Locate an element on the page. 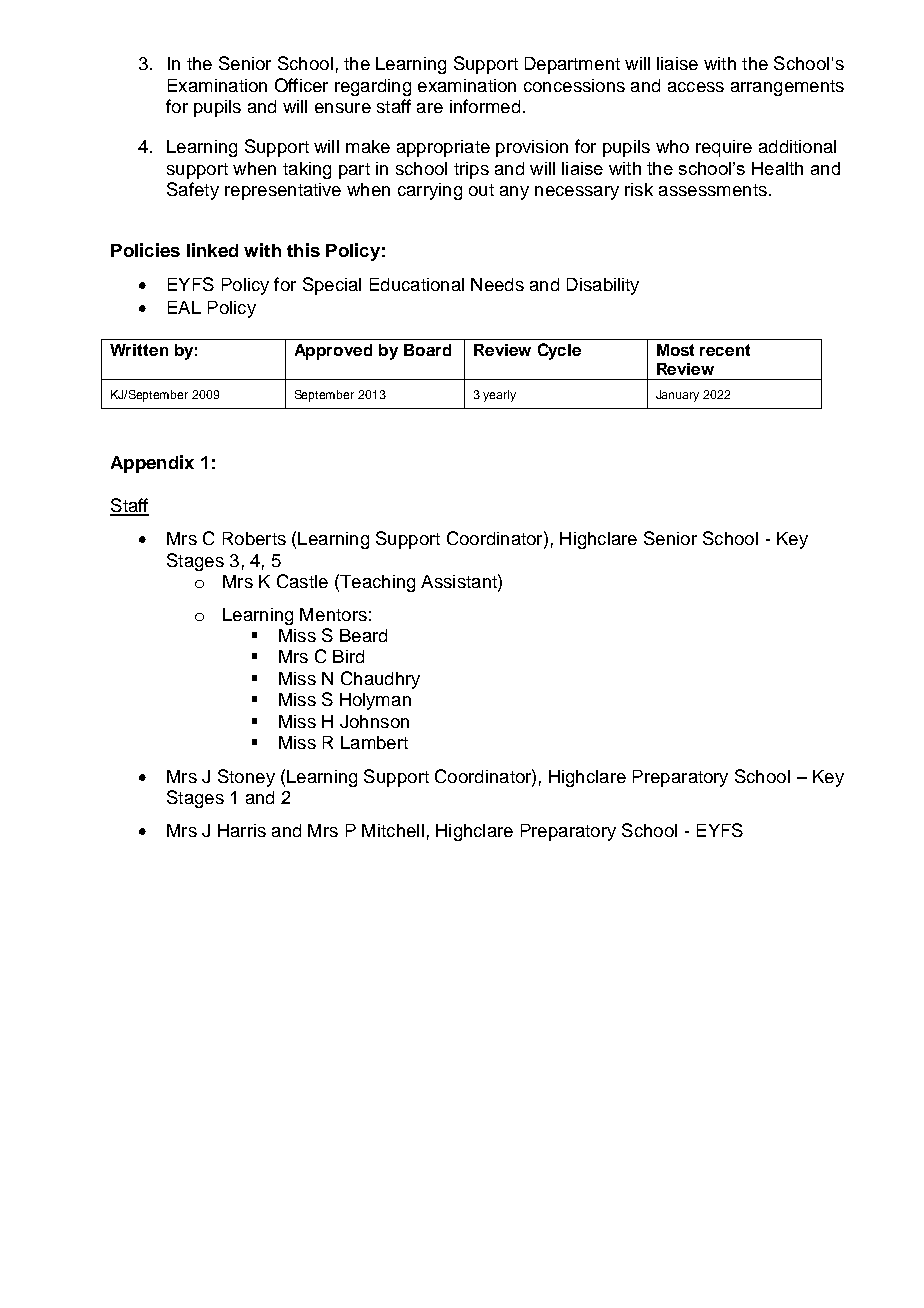  informed is located at coordinates (485, 106).
